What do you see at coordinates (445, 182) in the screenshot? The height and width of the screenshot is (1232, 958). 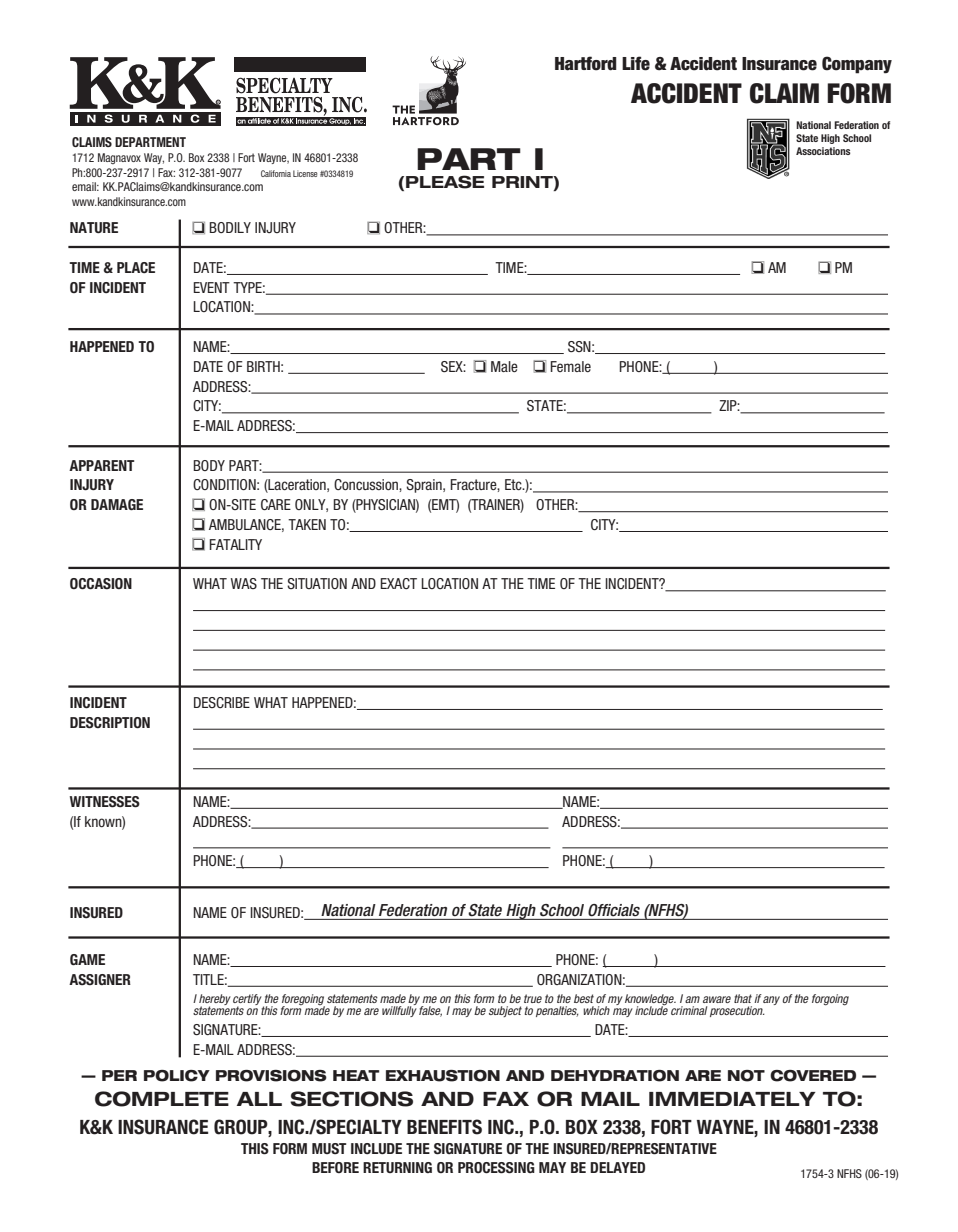 I see `PLEASE` at bounding box center [445, 182].
